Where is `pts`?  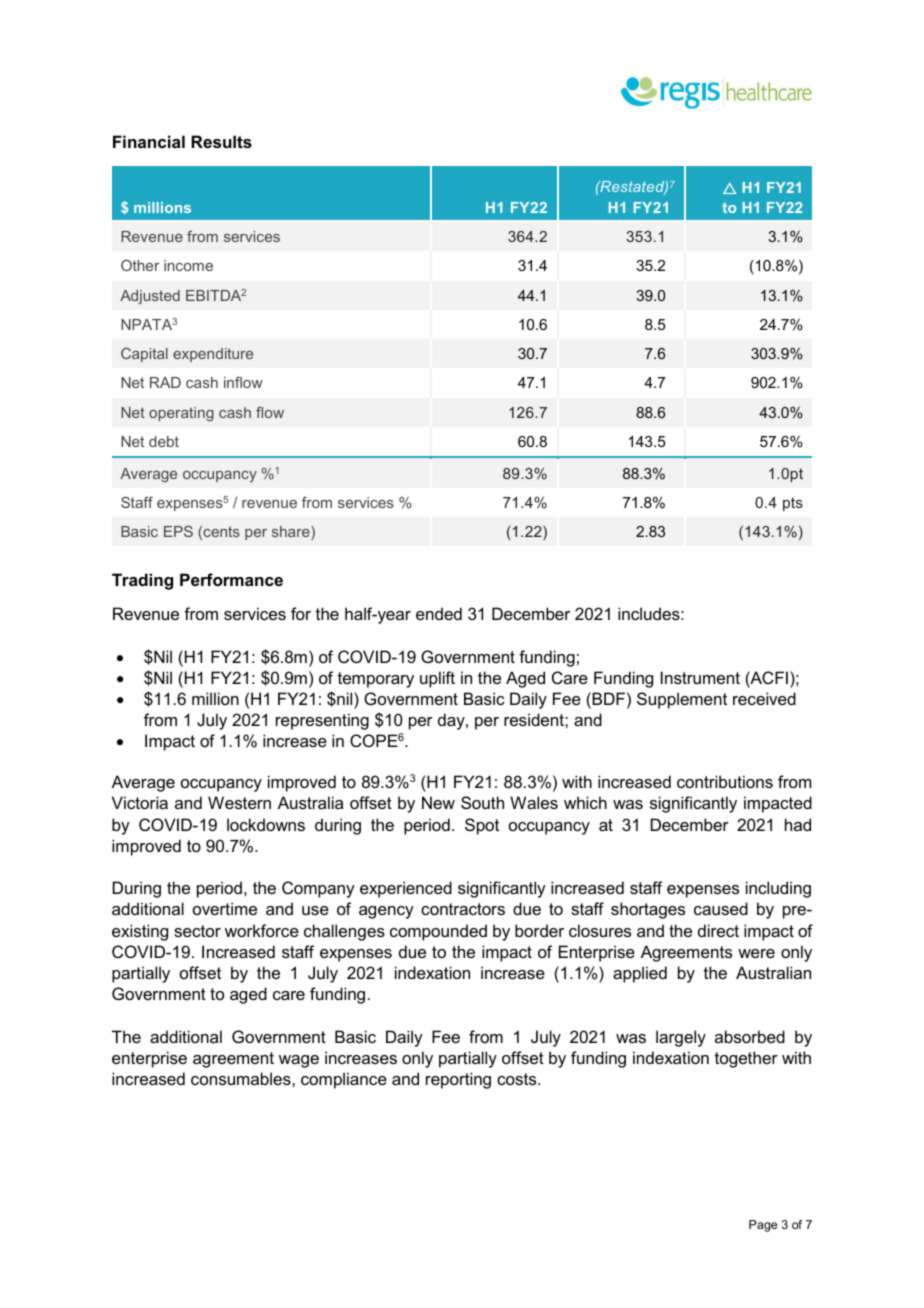
pts is located at coordinates (793, 504).
